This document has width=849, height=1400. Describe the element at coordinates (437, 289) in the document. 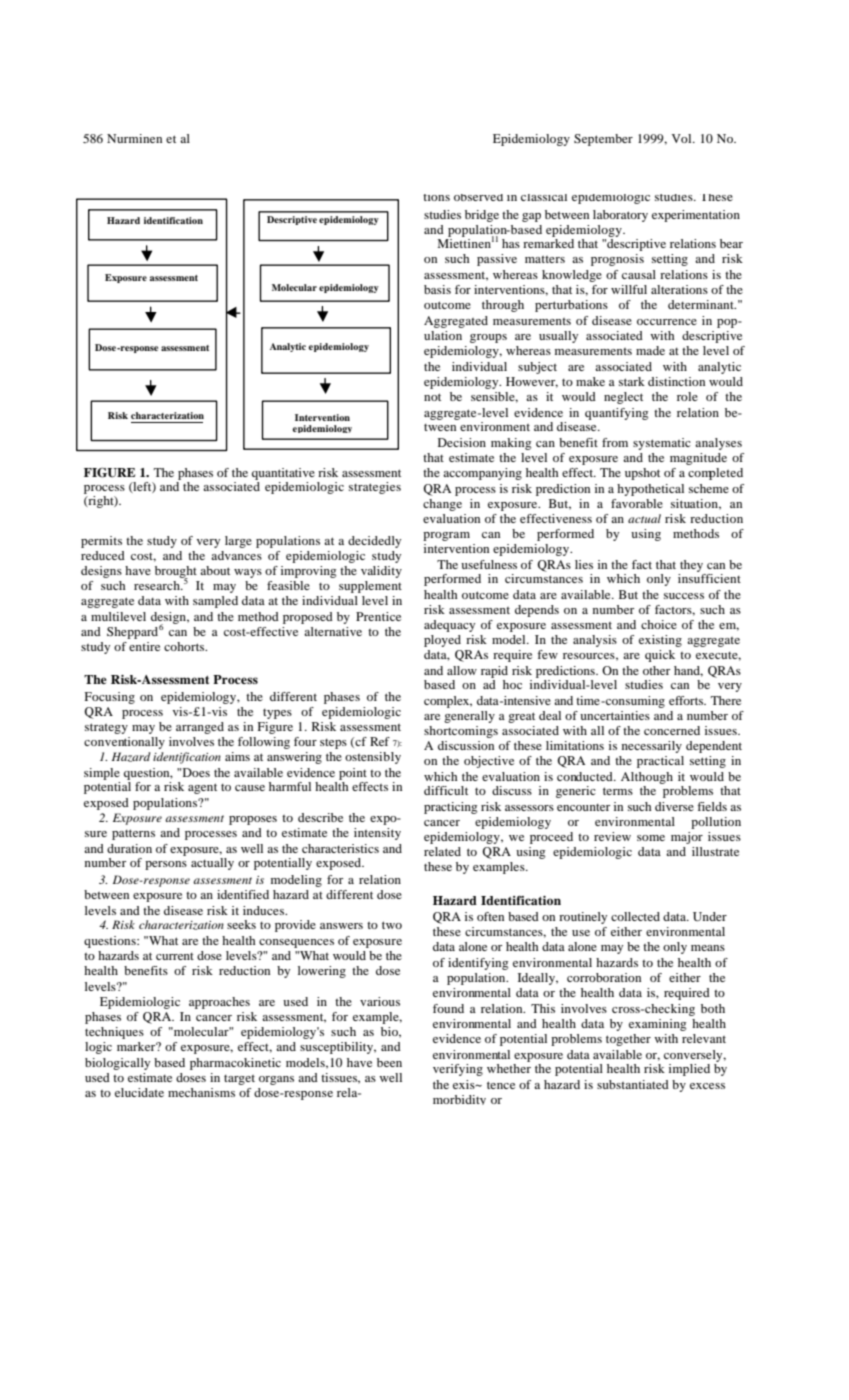

I see `basis` at that location.
